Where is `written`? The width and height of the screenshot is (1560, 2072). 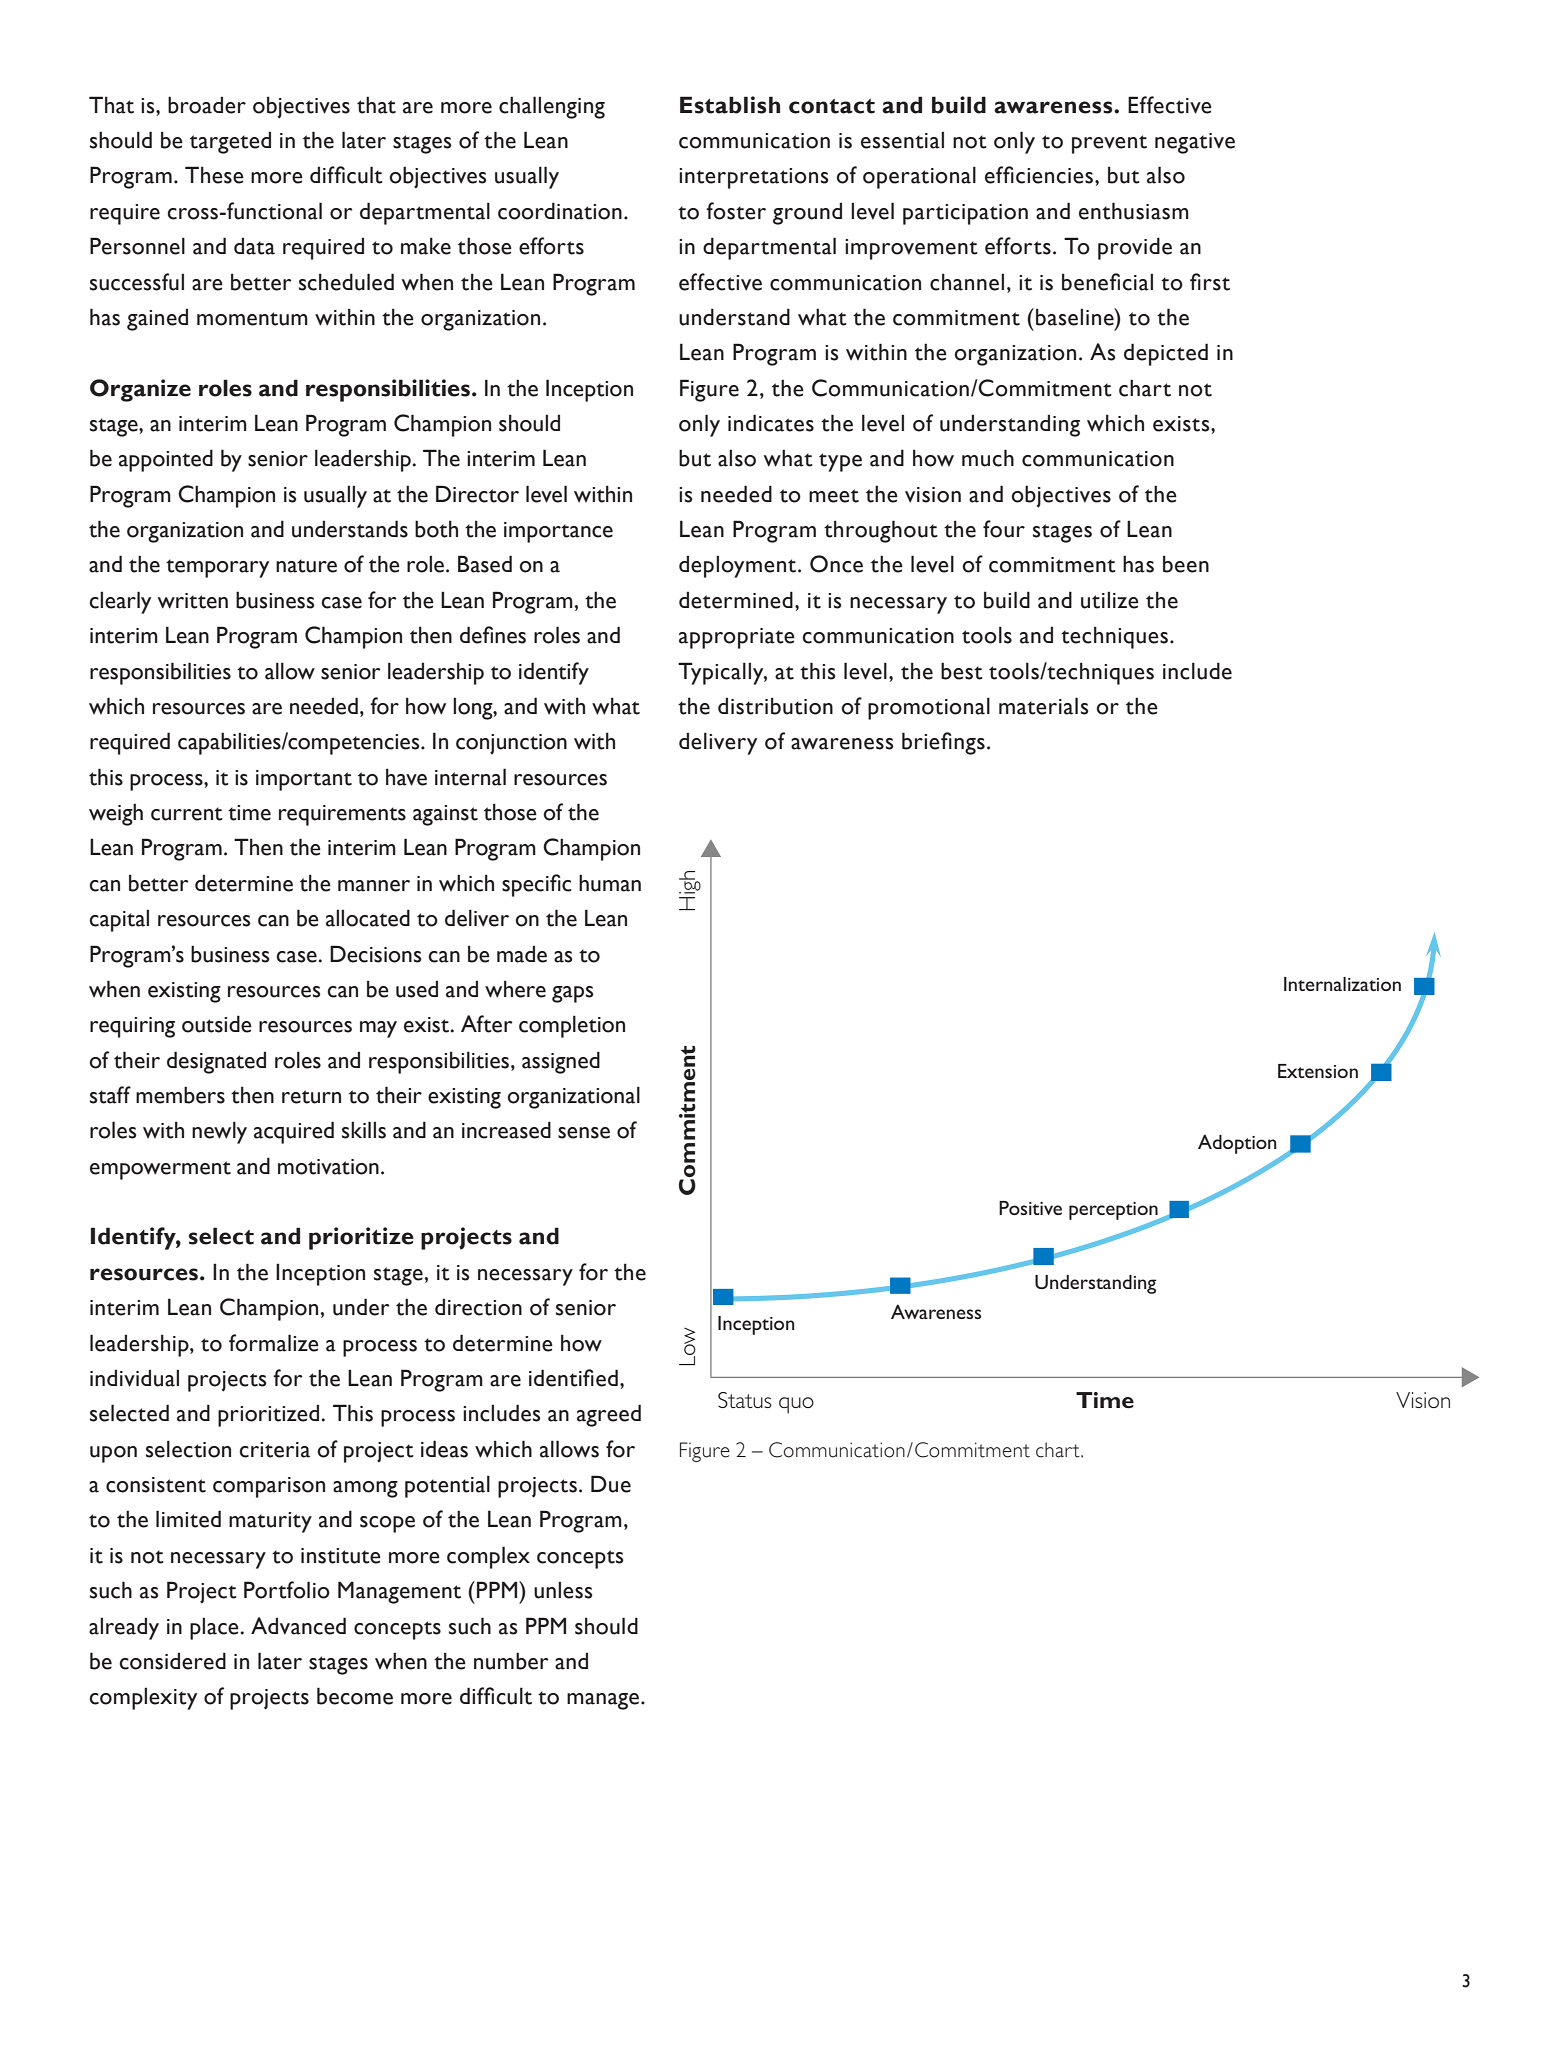
written is located at coordinates (193, 601).
